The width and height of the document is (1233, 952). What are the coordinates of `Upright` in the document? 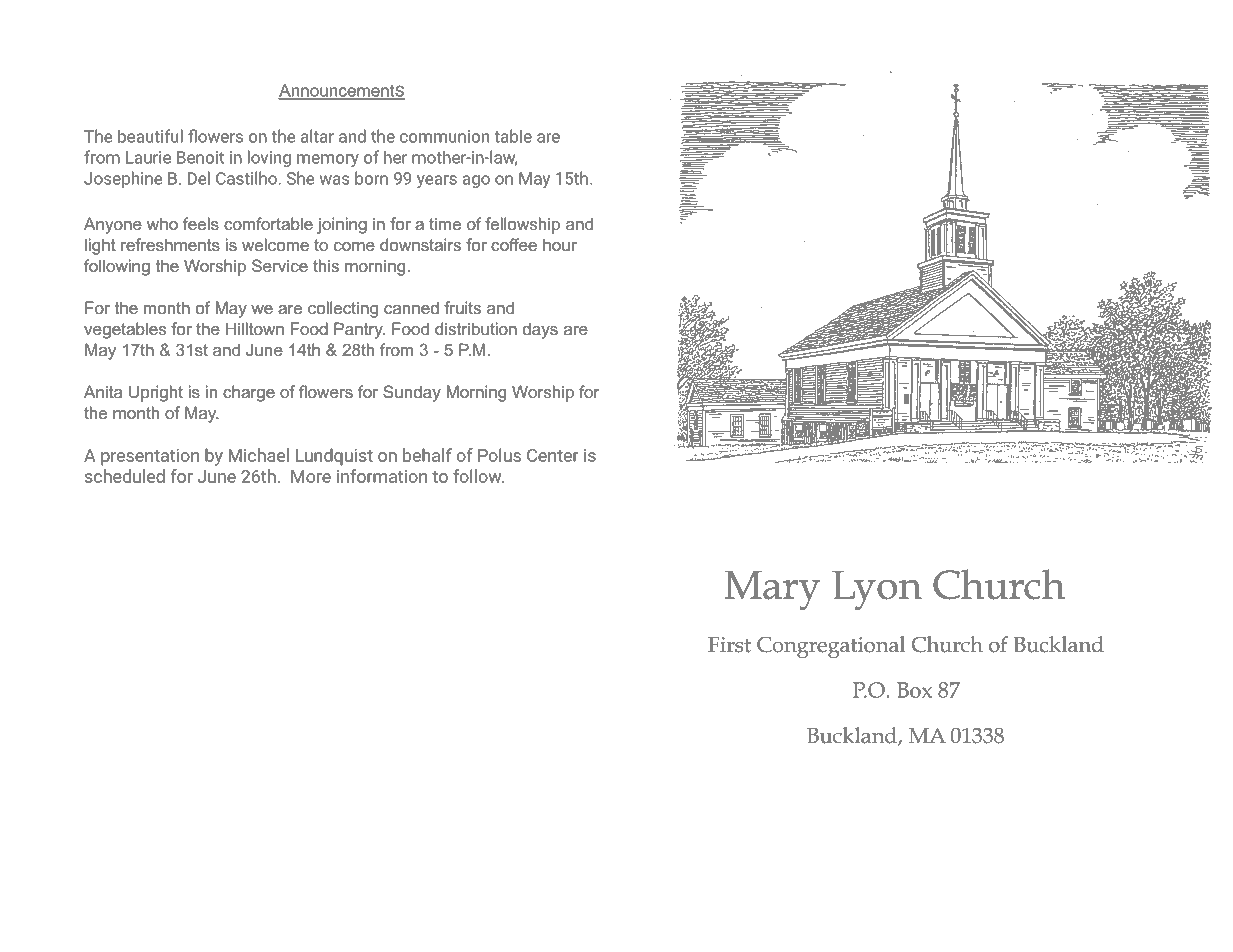 It's located at (156, 393).
